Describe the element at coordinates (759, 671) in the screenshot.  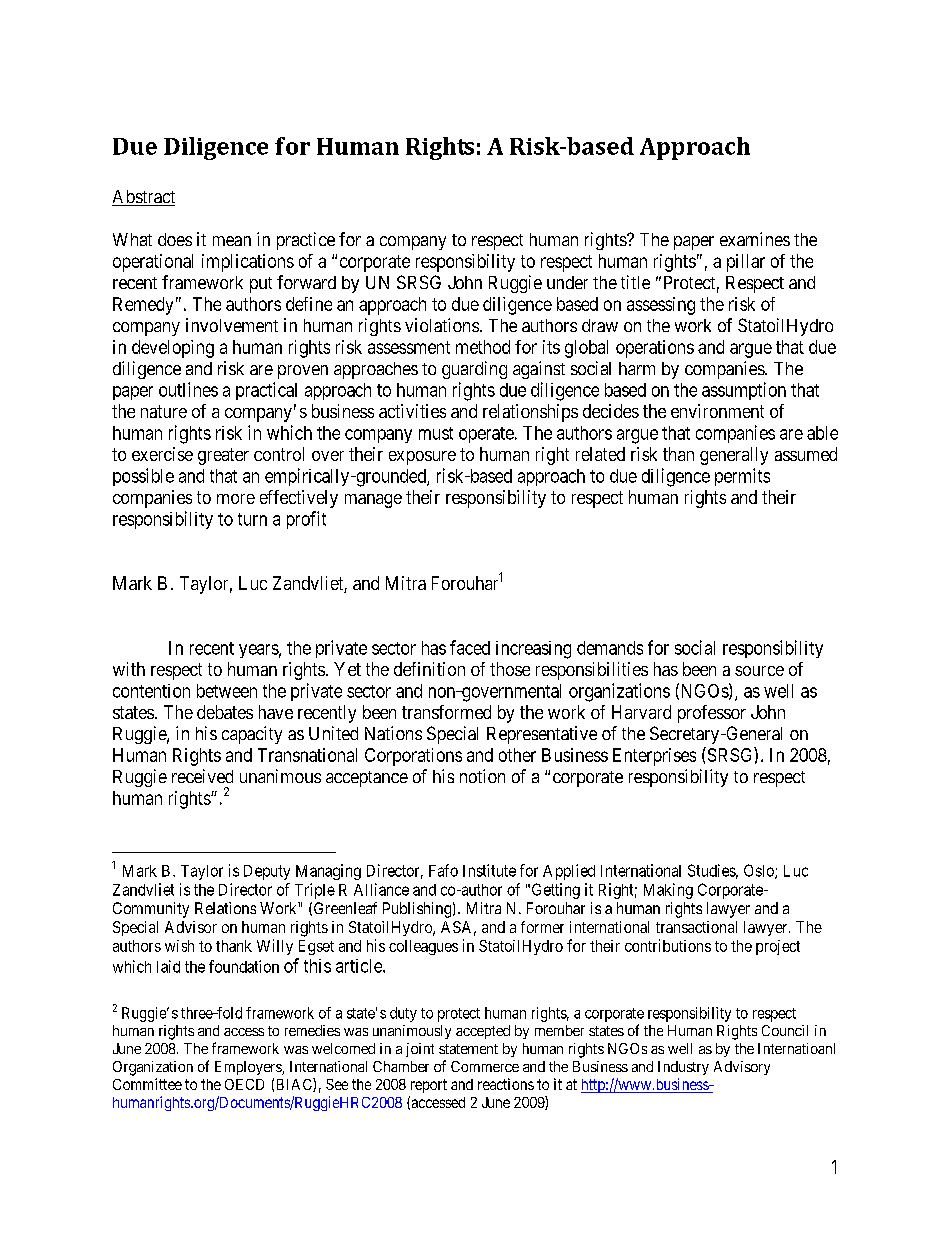
I see `source` at that location.
